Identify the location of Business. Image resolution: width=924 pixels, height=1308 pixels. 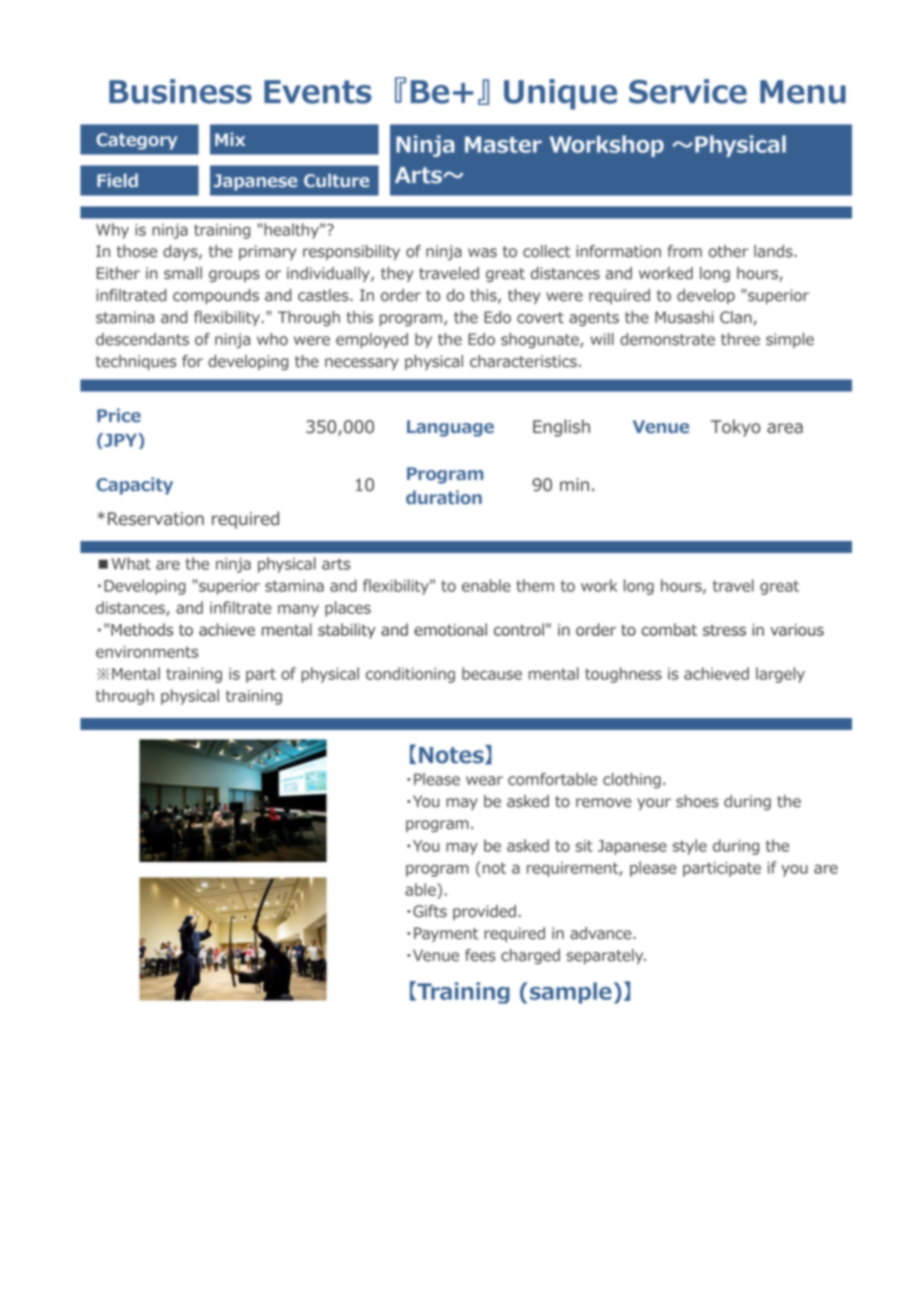
(180, 91).
